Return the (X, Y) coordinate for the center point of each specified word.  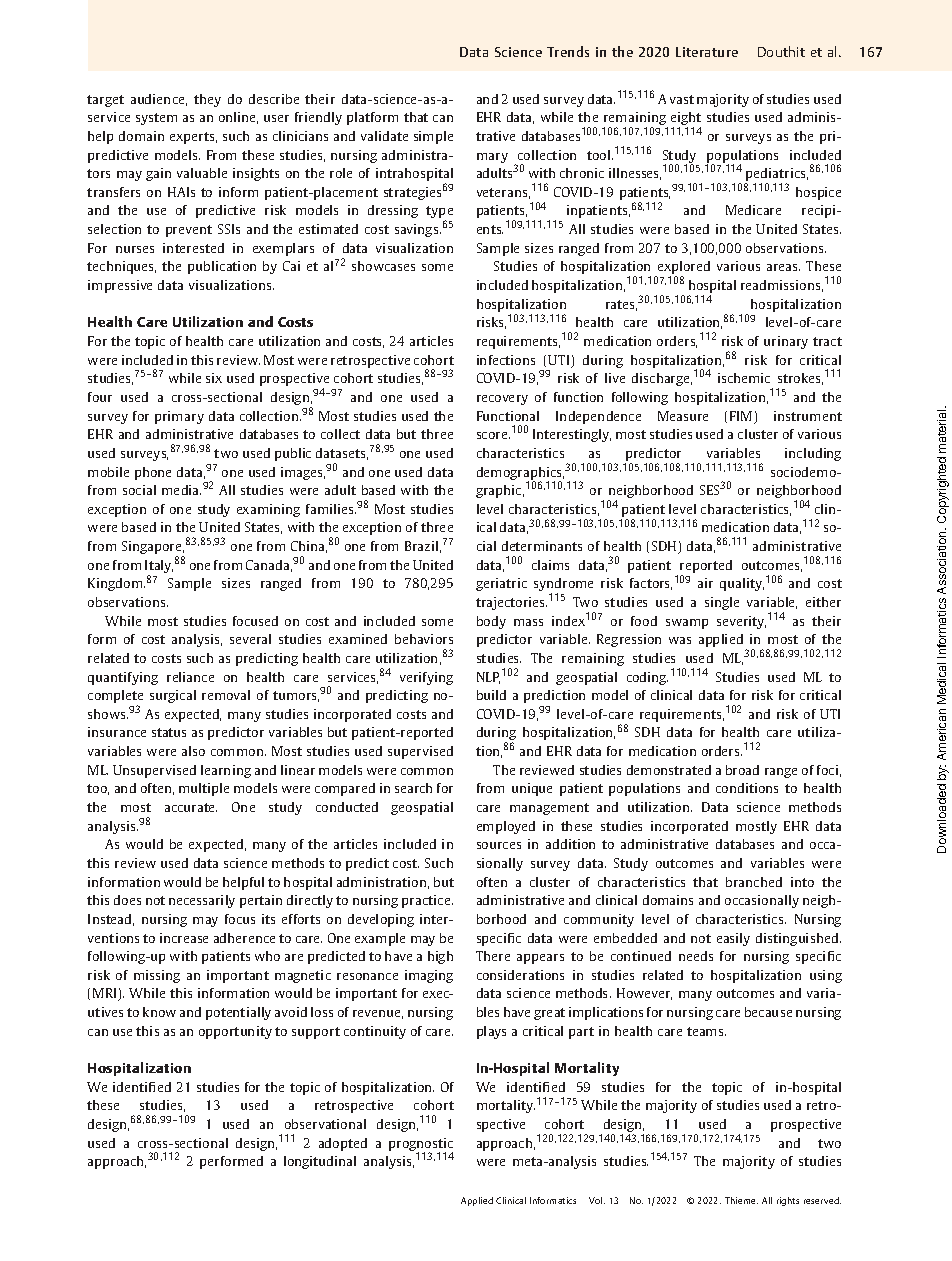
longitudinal (320, 1162)
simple (433, 137)
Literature (707, 52)
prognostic (421, 1145)
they (207, 100)
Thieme (741, 1200)
